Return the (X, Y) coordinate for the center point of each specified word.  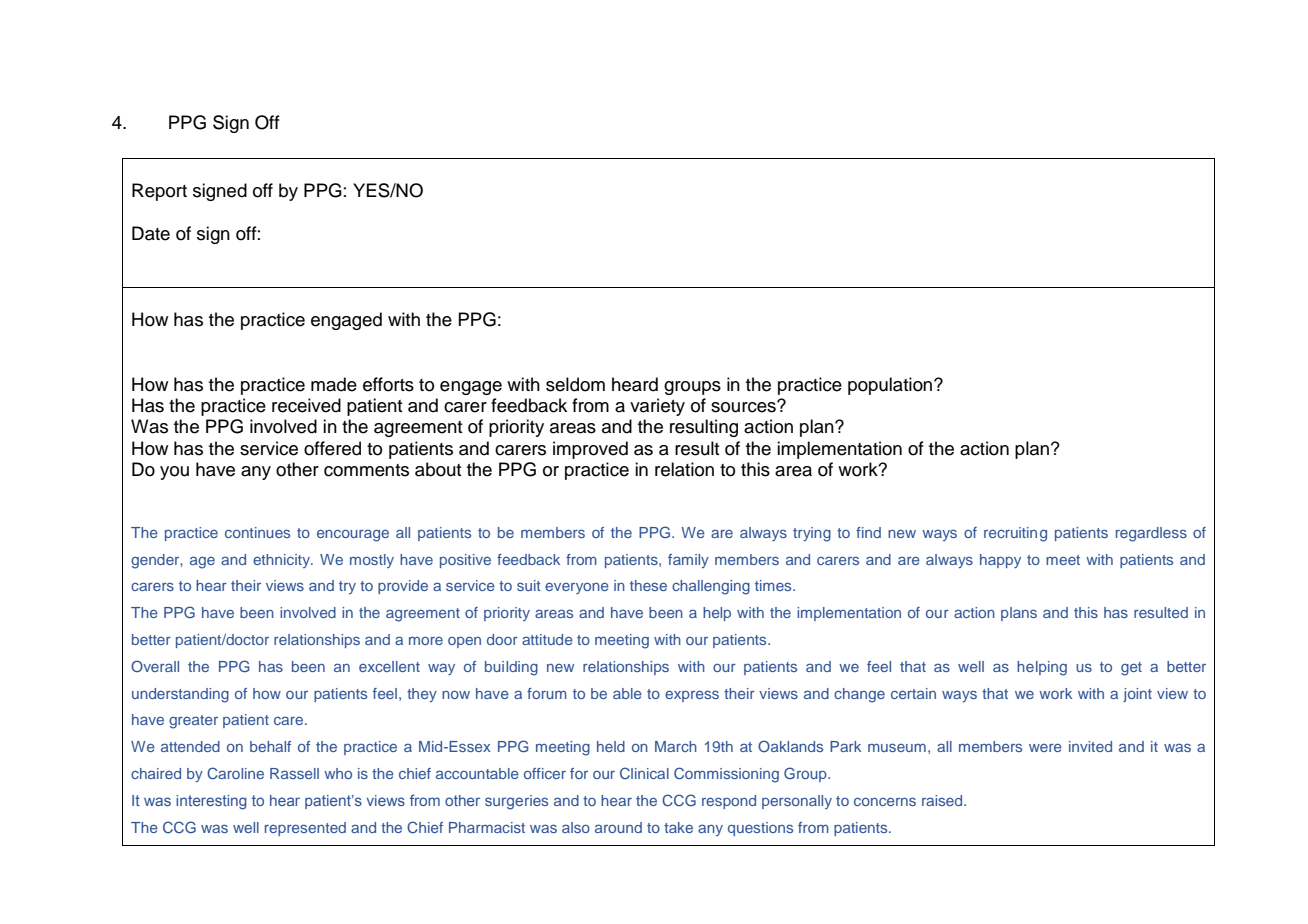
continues (257, 532)
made (334, 384)
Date (151, 233)
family (688, 561)
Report (159, 192)
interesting (211, 802)
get (1131, 669)
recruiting (1015, 534)
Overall (155, 666)
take (678, 827)
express (692, 696)
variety (657, 407)
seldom (575, 384)
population (891, 386)
